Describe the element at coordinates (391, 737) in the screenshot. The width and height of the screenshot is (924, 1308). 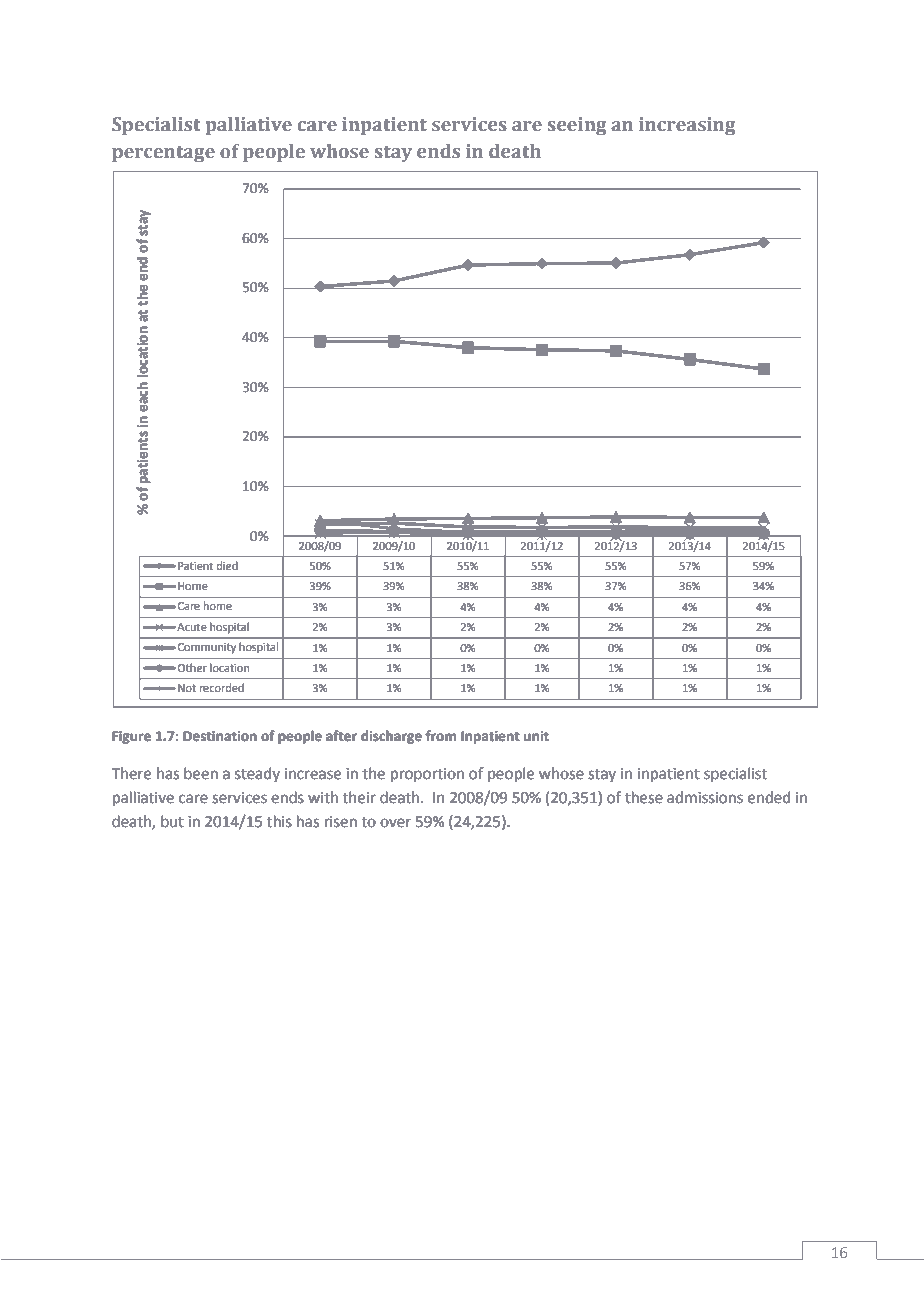
I see `discharge` at that location.
